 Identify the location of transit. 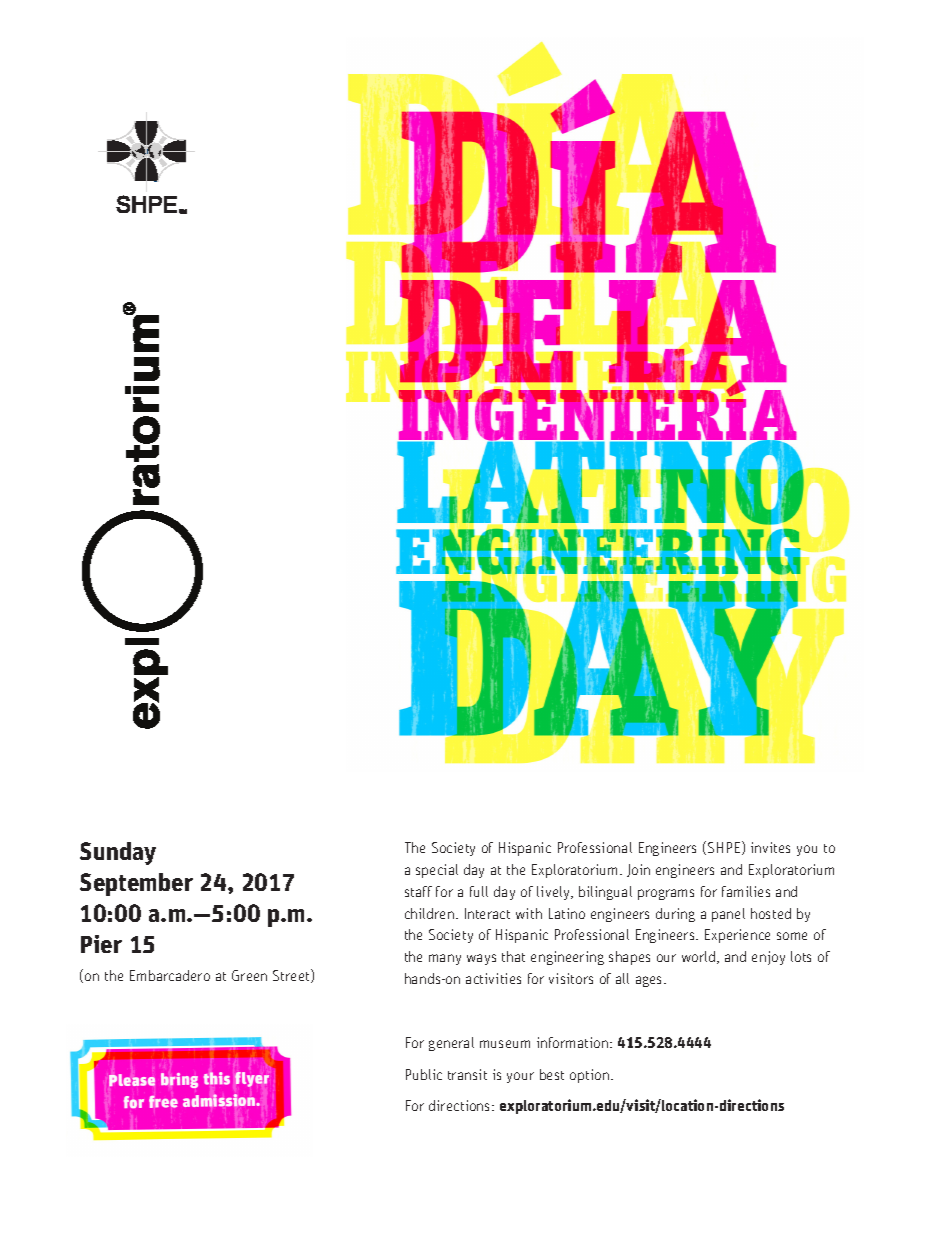
(467, 1074).
